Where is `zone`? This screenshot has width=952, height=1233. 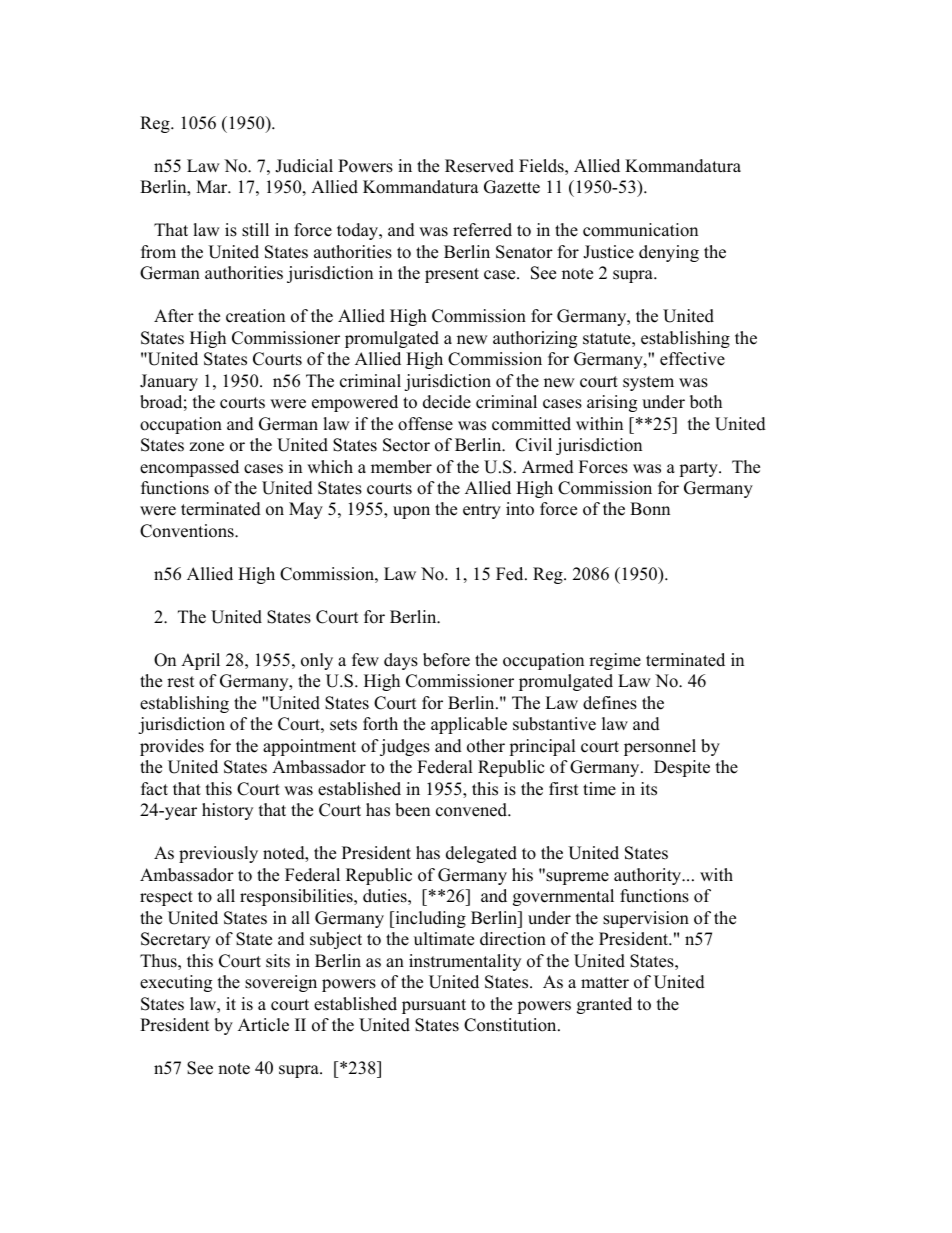
zone is located at coordinates (206, 447).
